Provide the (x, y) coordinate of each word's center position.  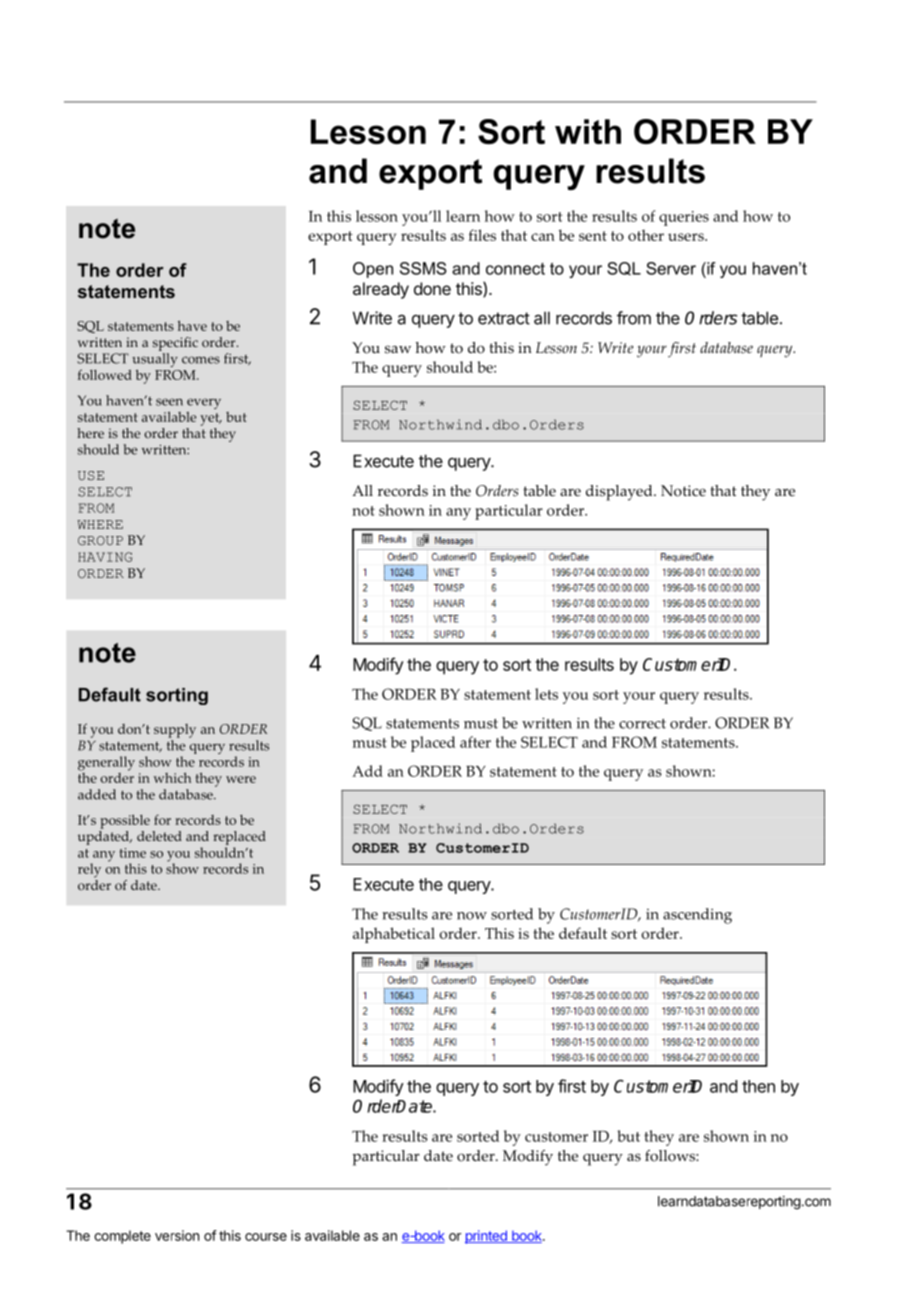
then (758, 1086)
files (482, 235)
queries (684, 218)
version (177, 1235)
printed (487, 1237)
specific (175, 344)
